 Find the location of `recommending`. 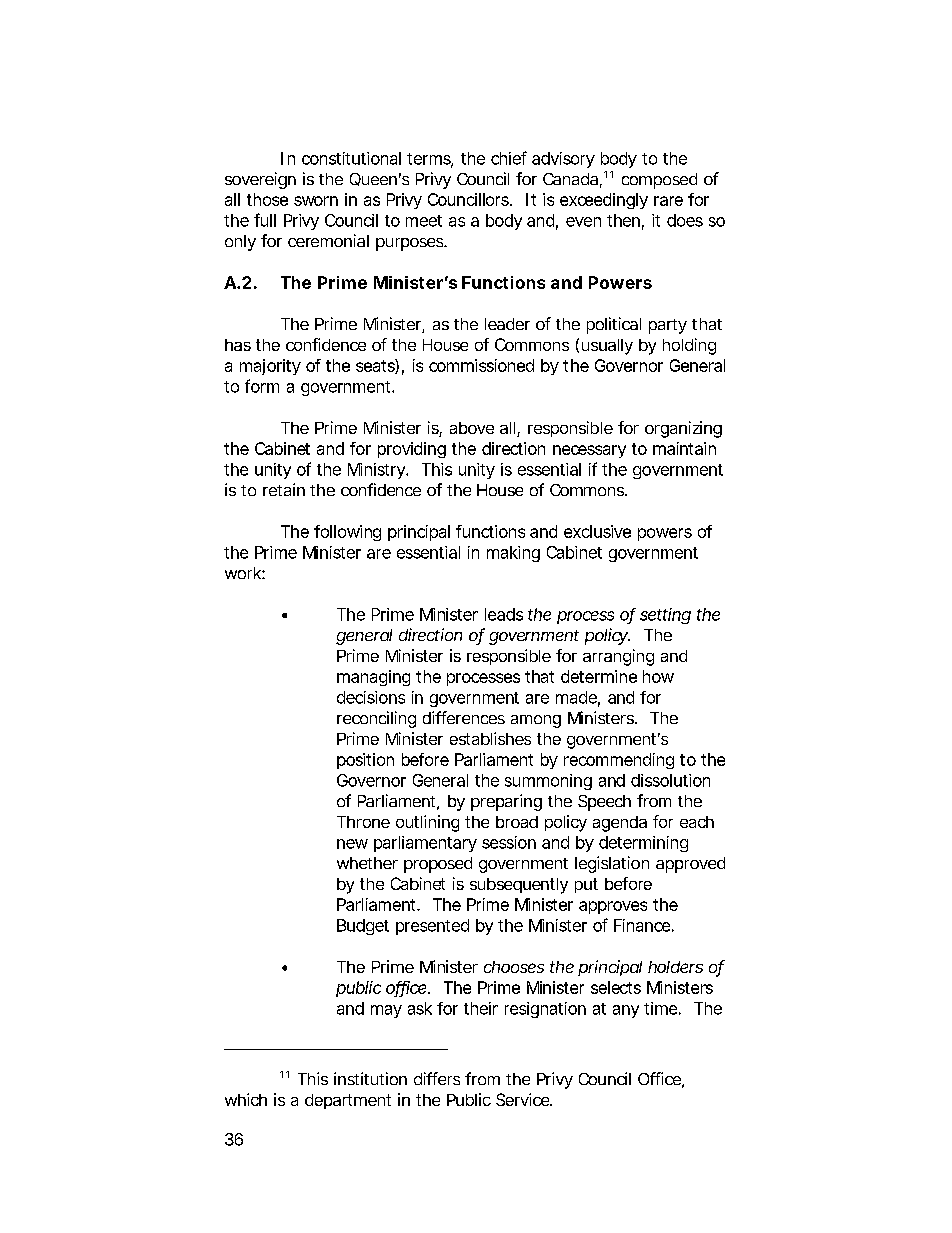

recommending is located at coordinates (619, 761).
